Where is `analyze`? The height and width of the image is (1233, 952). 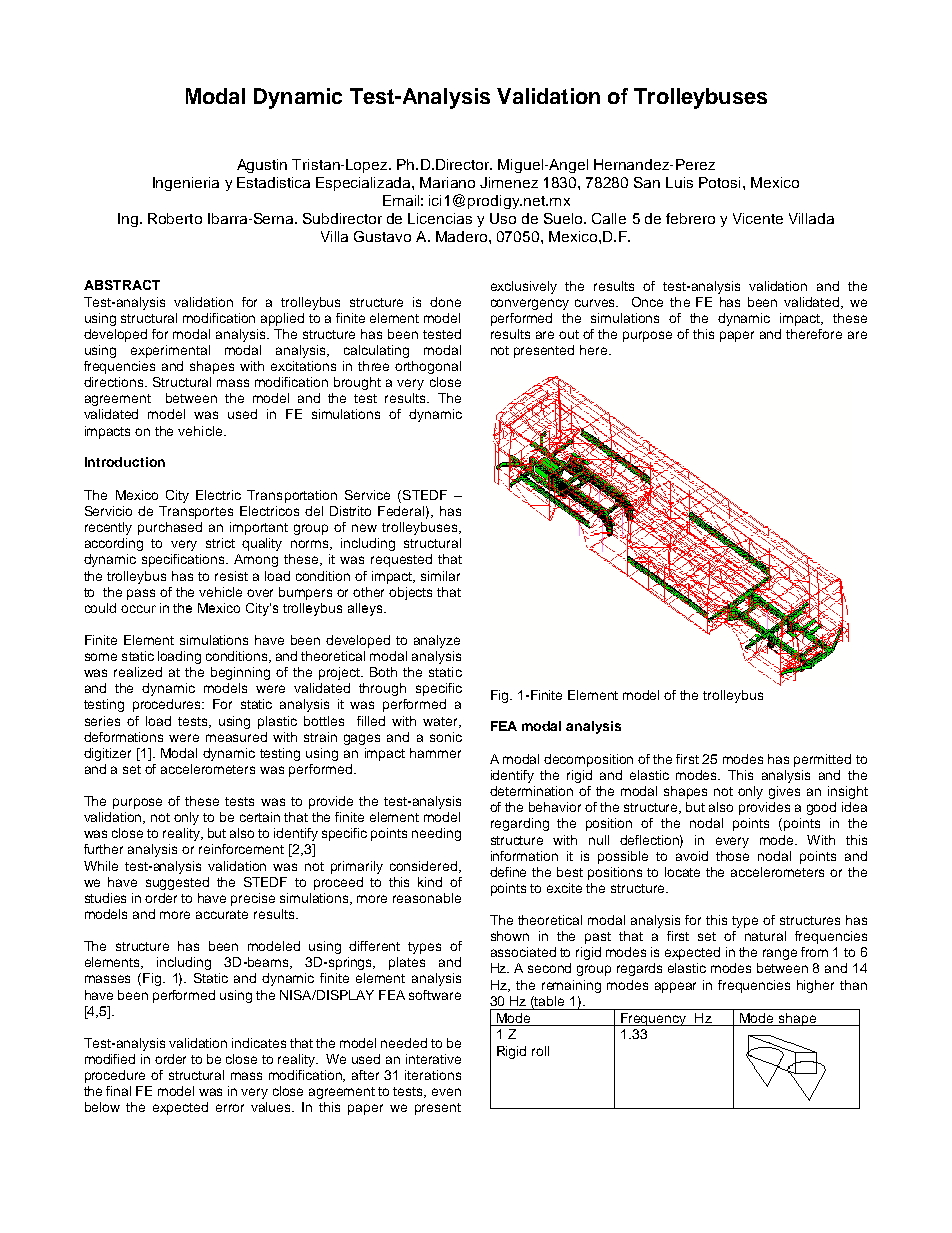 analyze is located at coordinates (437, 641).
